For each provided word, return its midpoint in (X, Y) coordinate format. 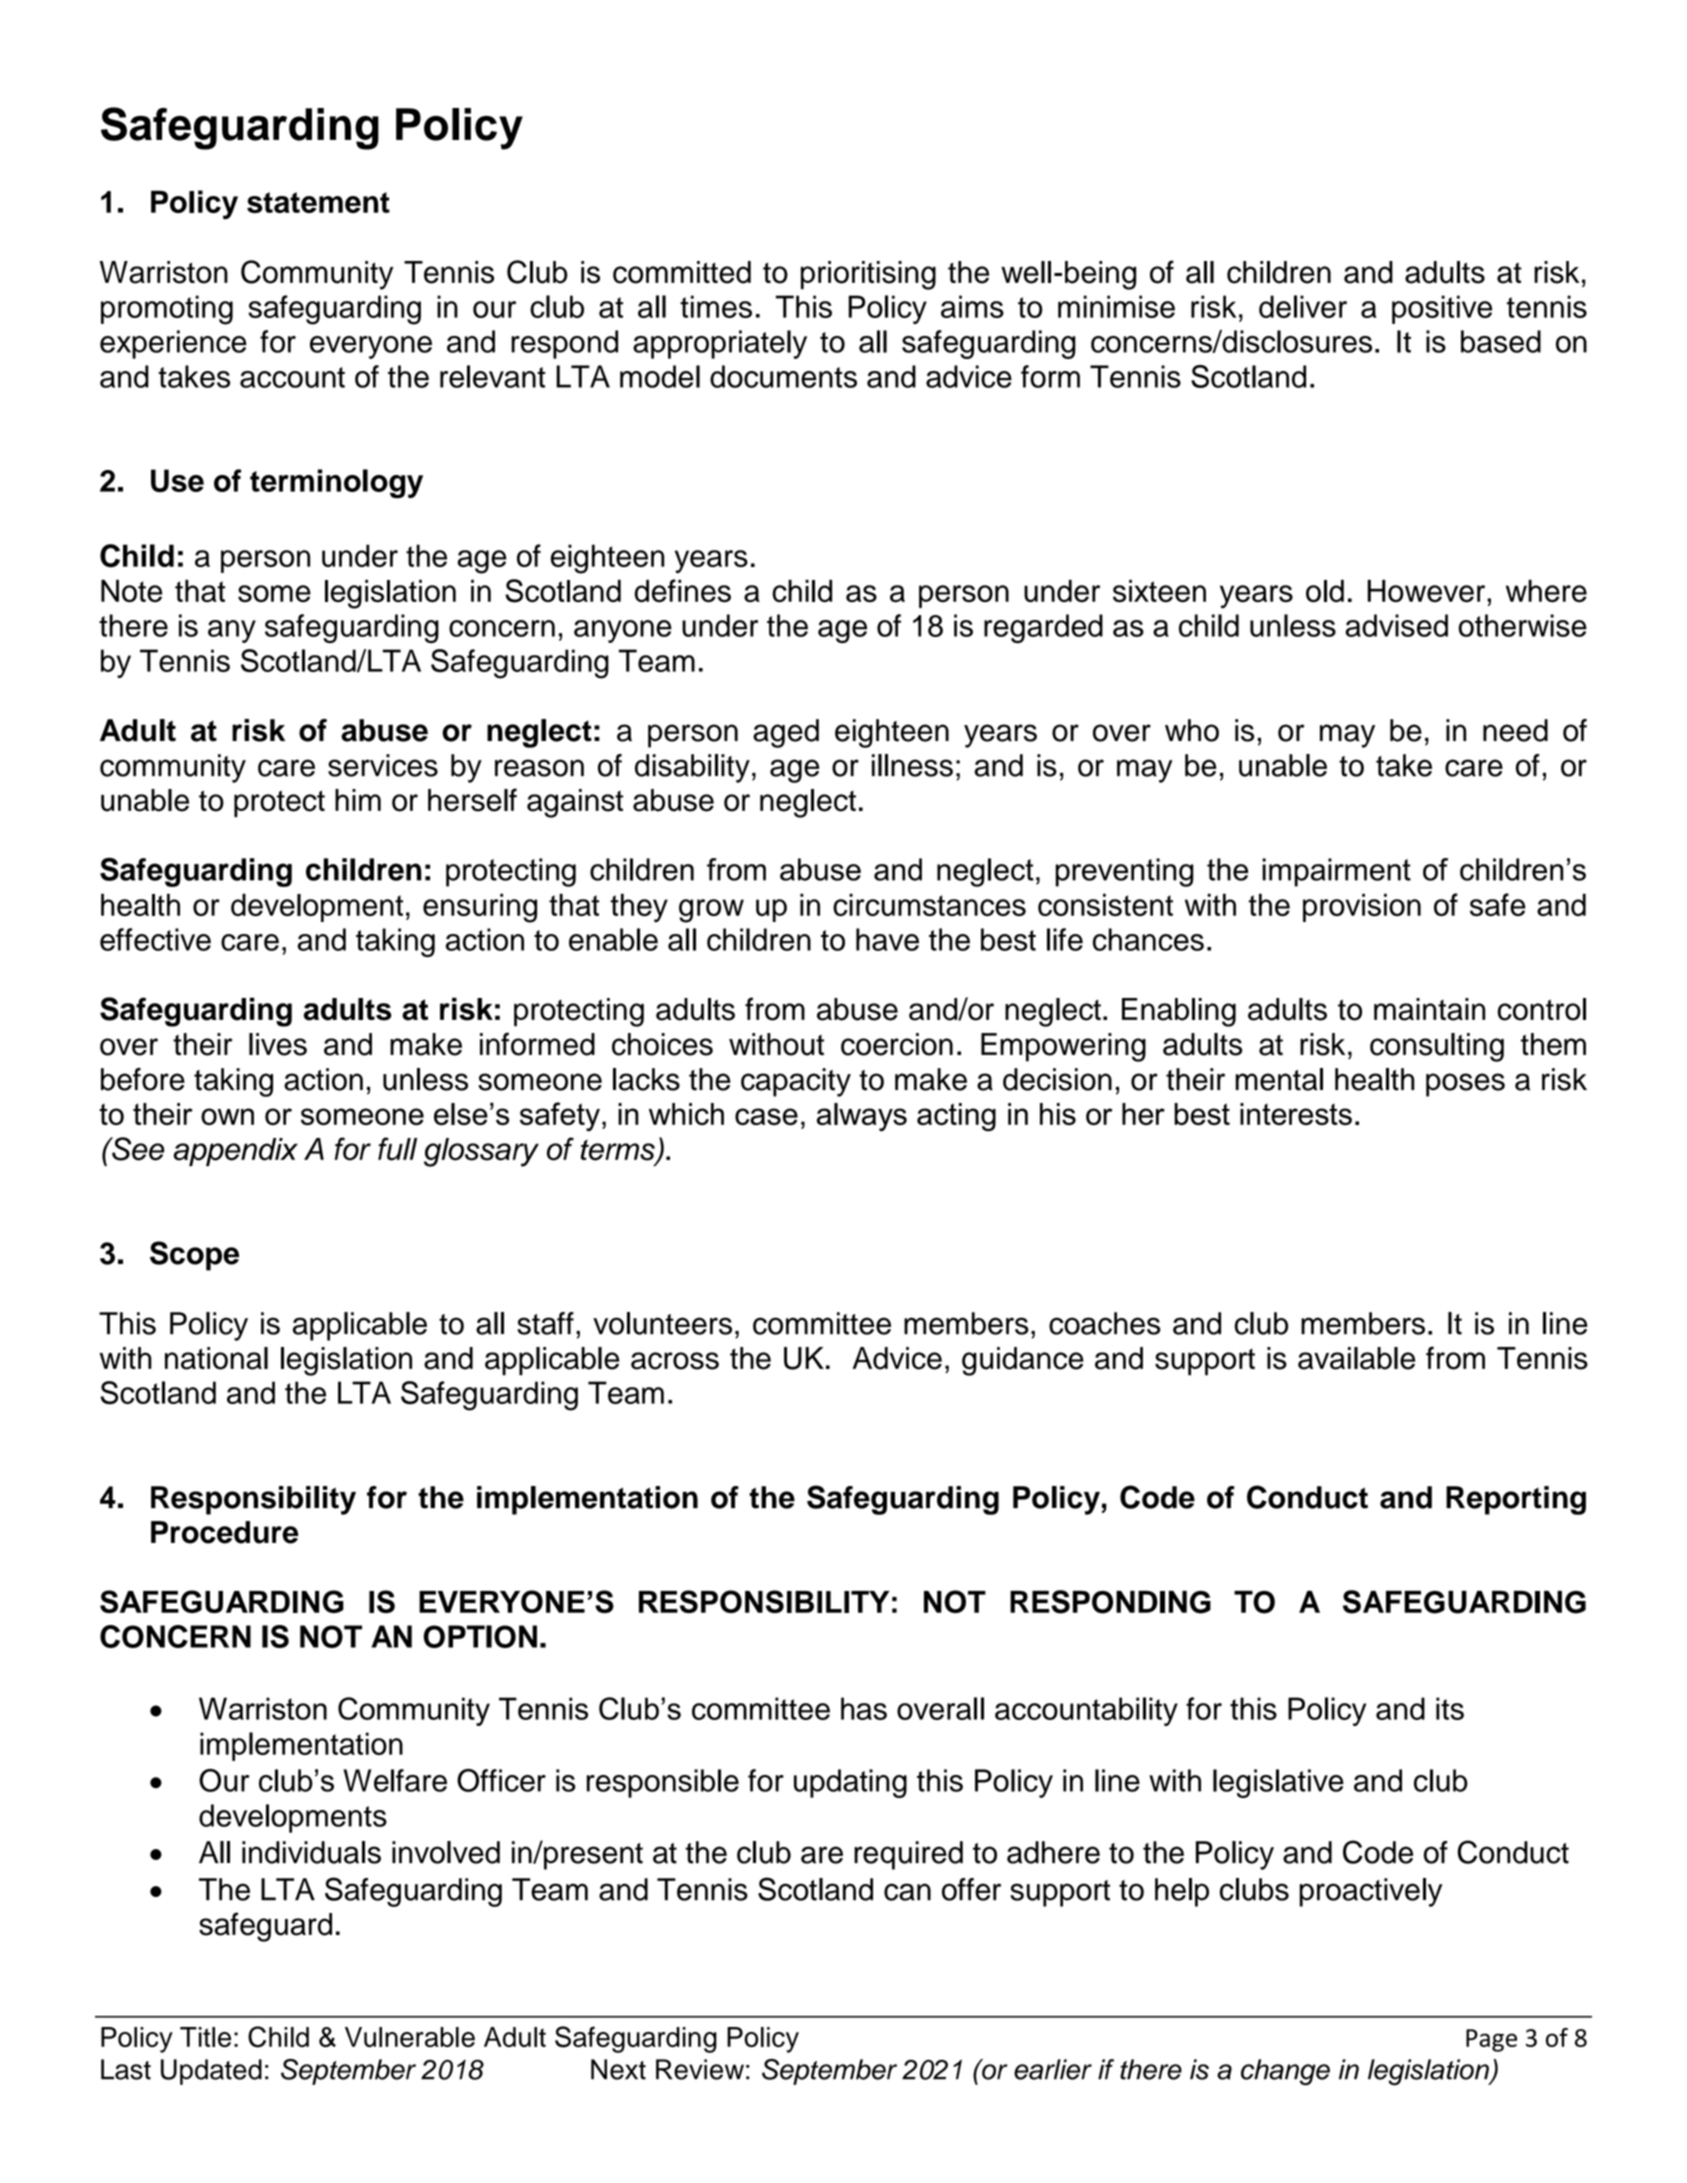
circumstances (929, 904)
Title (205, 2037)
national (216, 1358)
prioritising (868, 275)
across (675, 1361)
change (1285, 2072)
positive (1442, 309)
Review (700, 2069)
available (1356, 1358)
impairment (1336, 872)
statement (318, 202)
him (358, 800)
